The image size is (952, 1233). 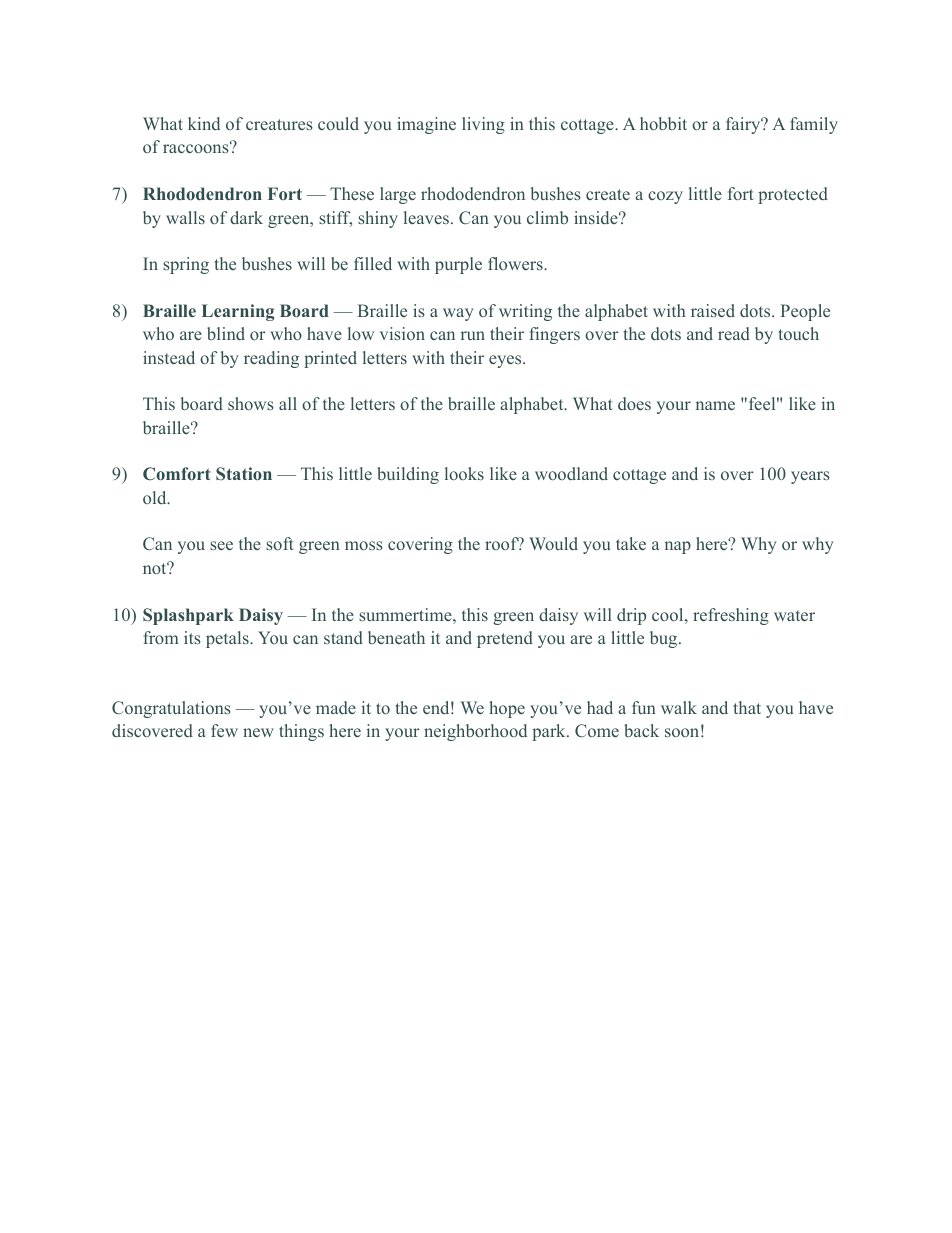 I want to click on nap, so click(x=678, y=547).
